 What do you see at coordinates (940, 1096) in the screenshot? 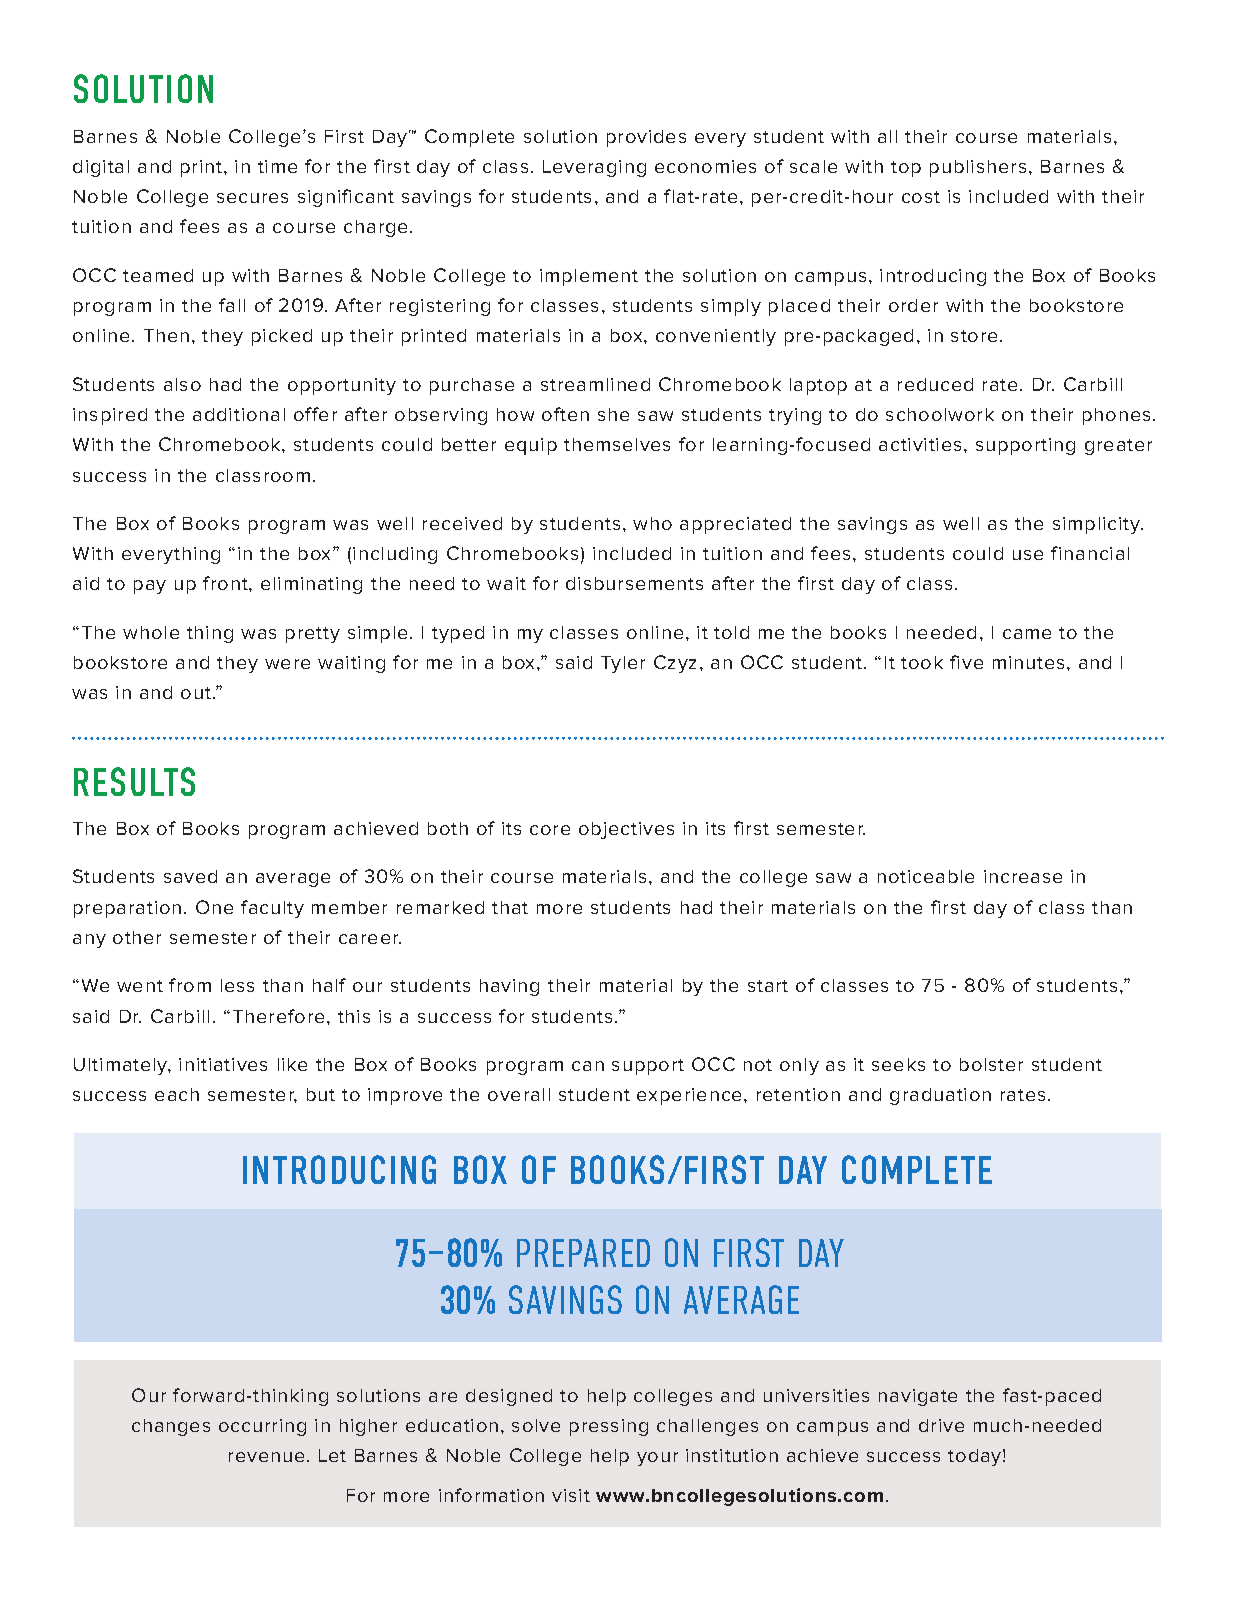
I see `graduation` at bounding box center [940, 1096].
